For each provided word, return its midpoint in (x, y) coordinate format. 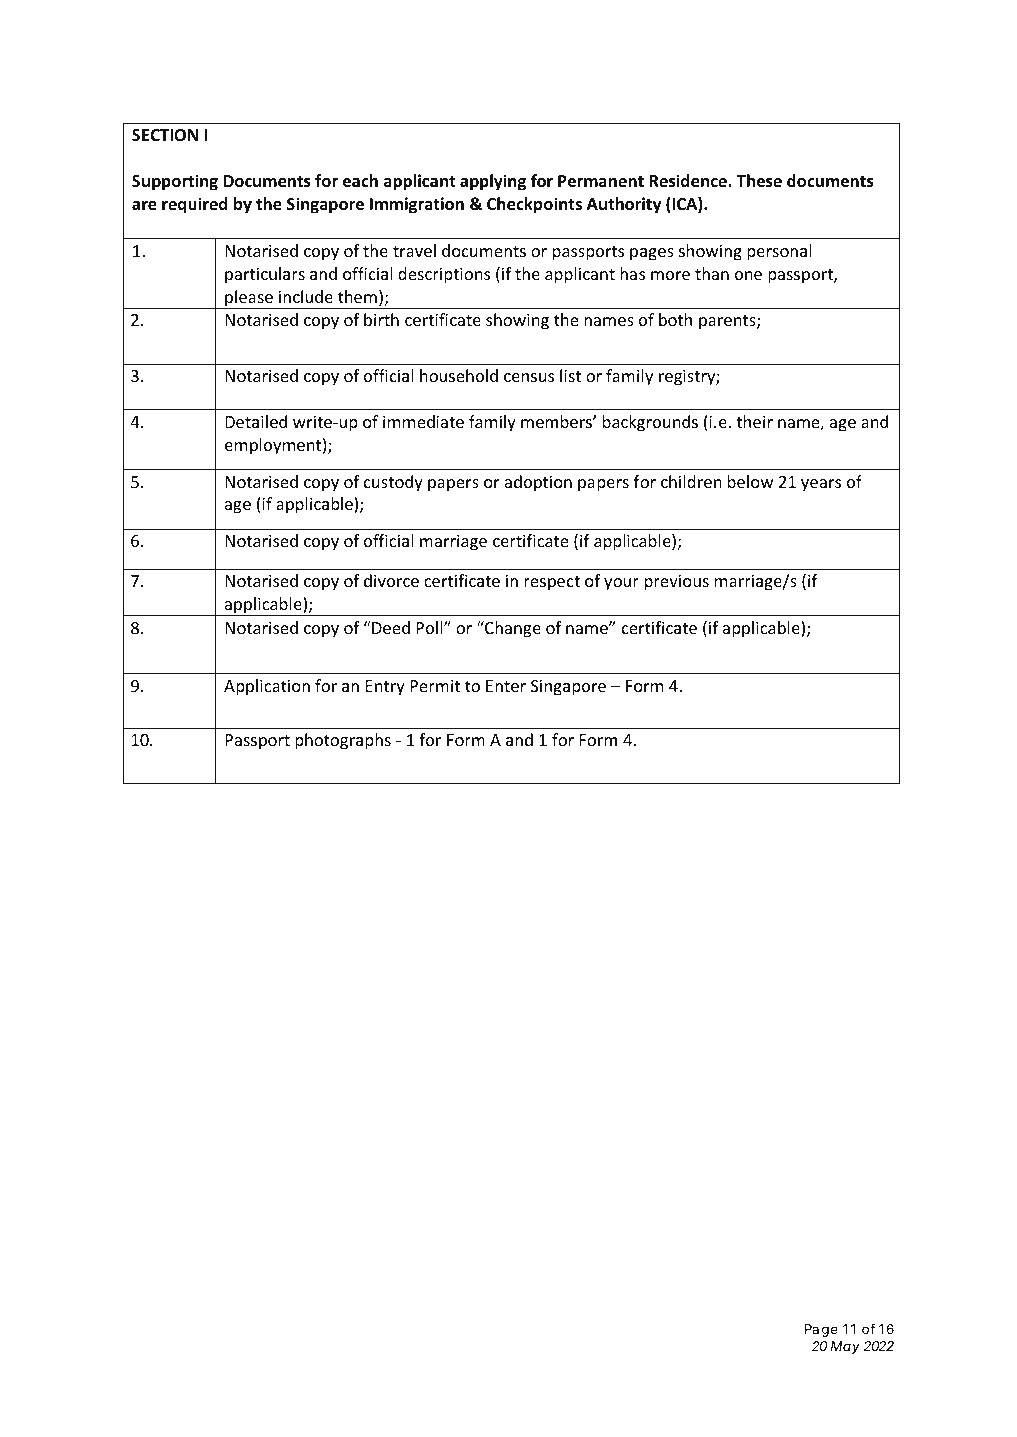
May (845, 1347)
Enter (506, 686)
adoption (538, 483)
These (759, 181)
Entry (385, 688)
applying (493, 182)
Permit (435, 686)
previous (677, 583)
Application (267, 687)
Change (512, 629)
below (750, 481)
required (195, 205)
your (621, 584)
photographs (343, 741)
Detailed (256, 421)
